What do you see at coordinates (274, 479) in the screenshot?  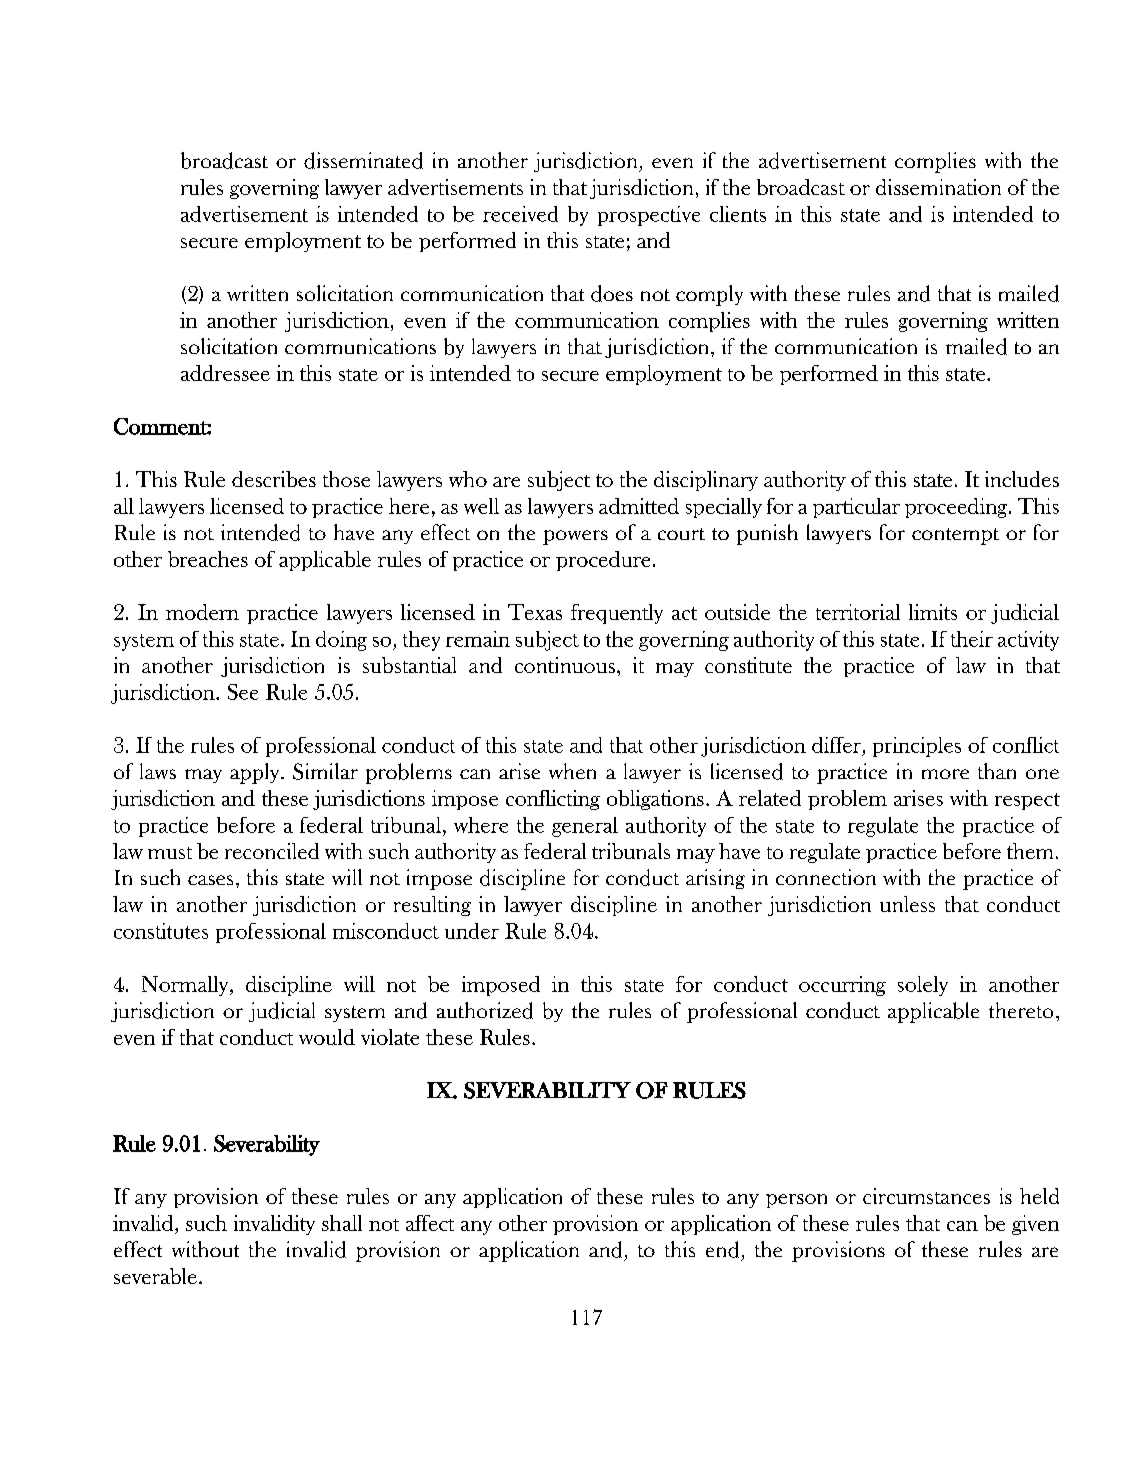 I see `describes` at bounding box center [274, 479].
